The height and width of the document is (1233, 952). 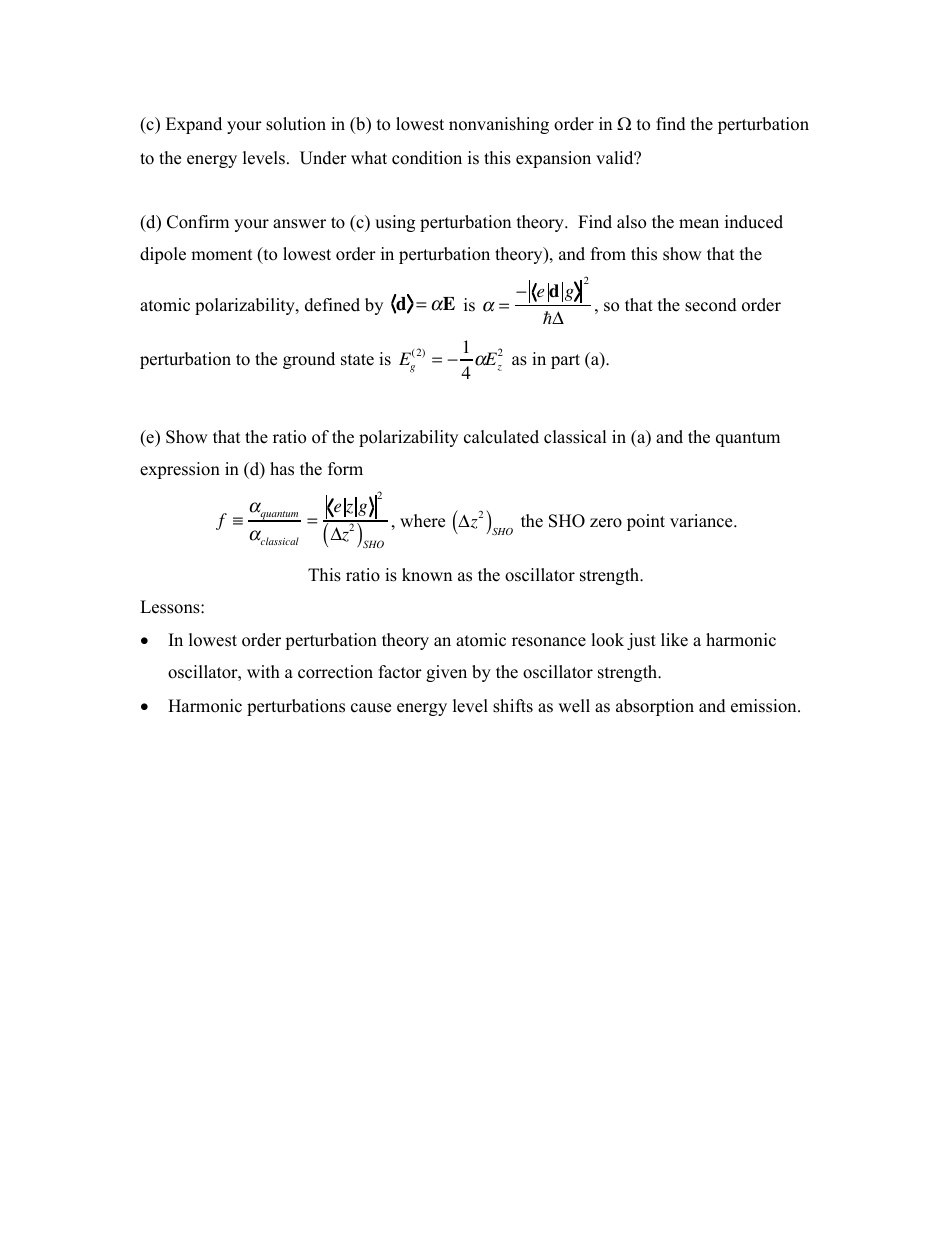 I want to click on has, so click(x=282, y=469).
